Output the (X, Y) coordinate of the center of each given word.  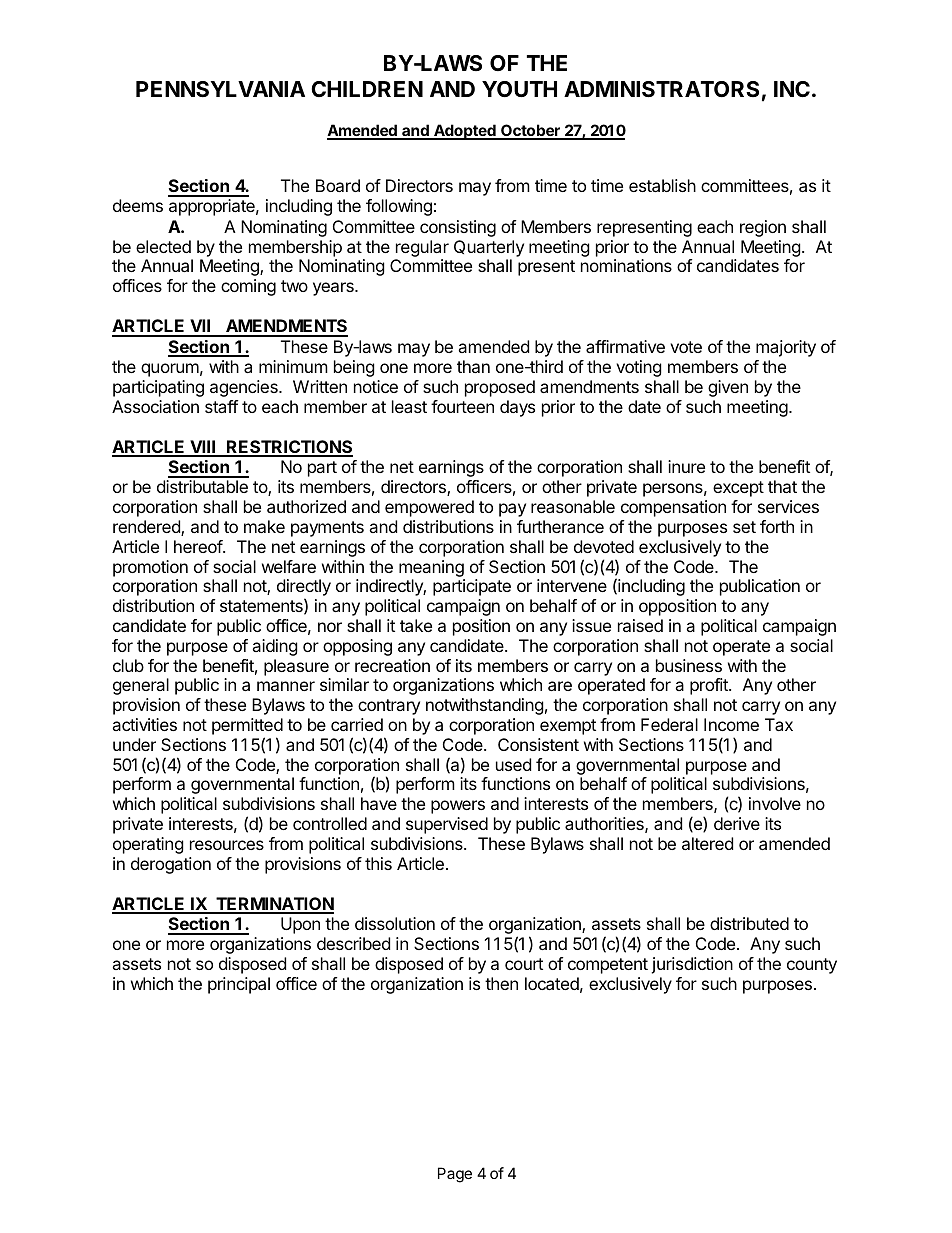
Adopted (465, 132)
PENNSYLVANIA (220, 89)
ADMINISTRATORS (661, 89)
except (738, 489)
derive (737, 823)
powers (458, 807)
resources (227, 845)
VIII (202, 448)
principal (239, 985)
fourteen (462, 406)
